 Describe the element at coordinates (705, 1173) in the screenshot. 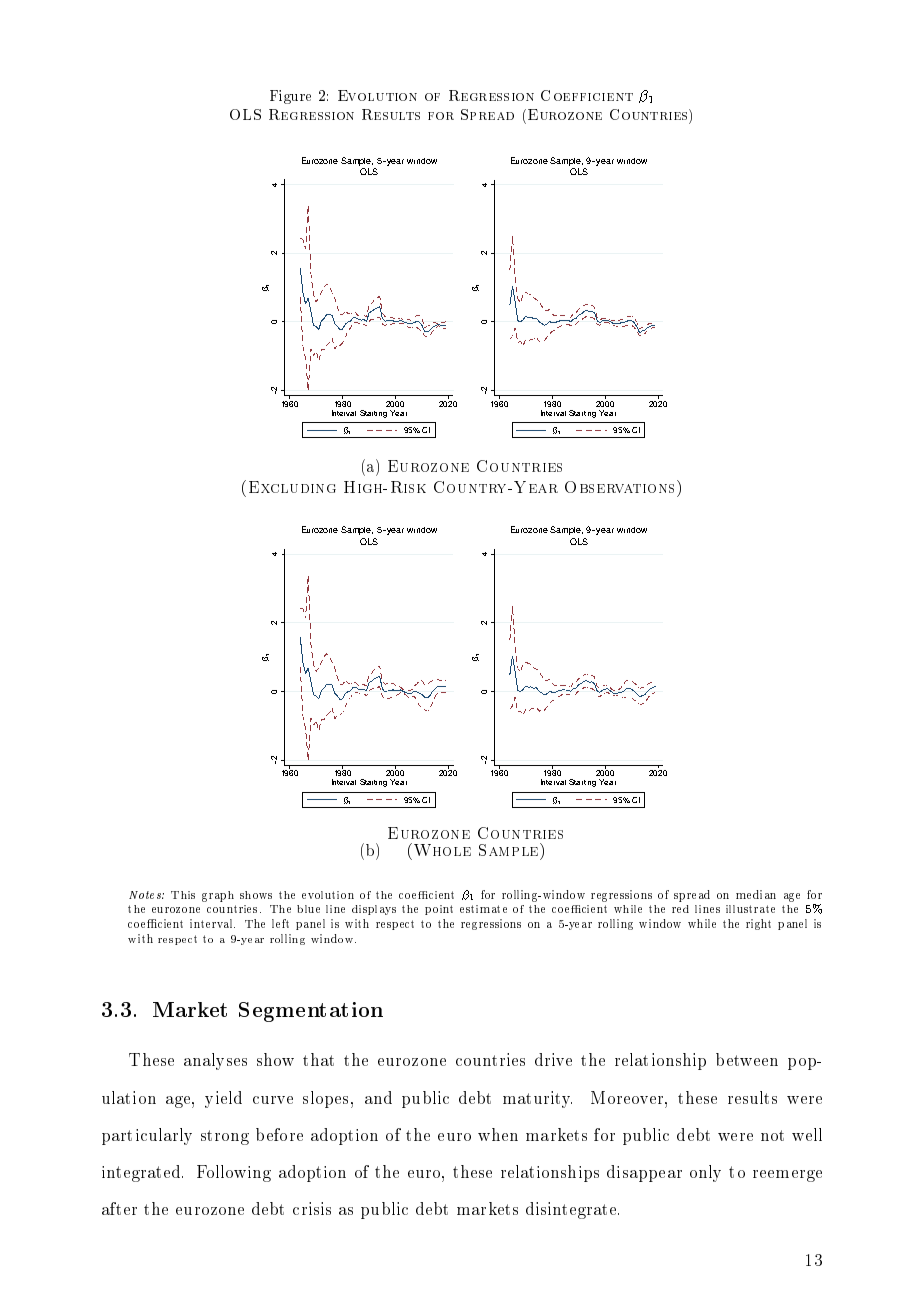

I see `only` at that location.
